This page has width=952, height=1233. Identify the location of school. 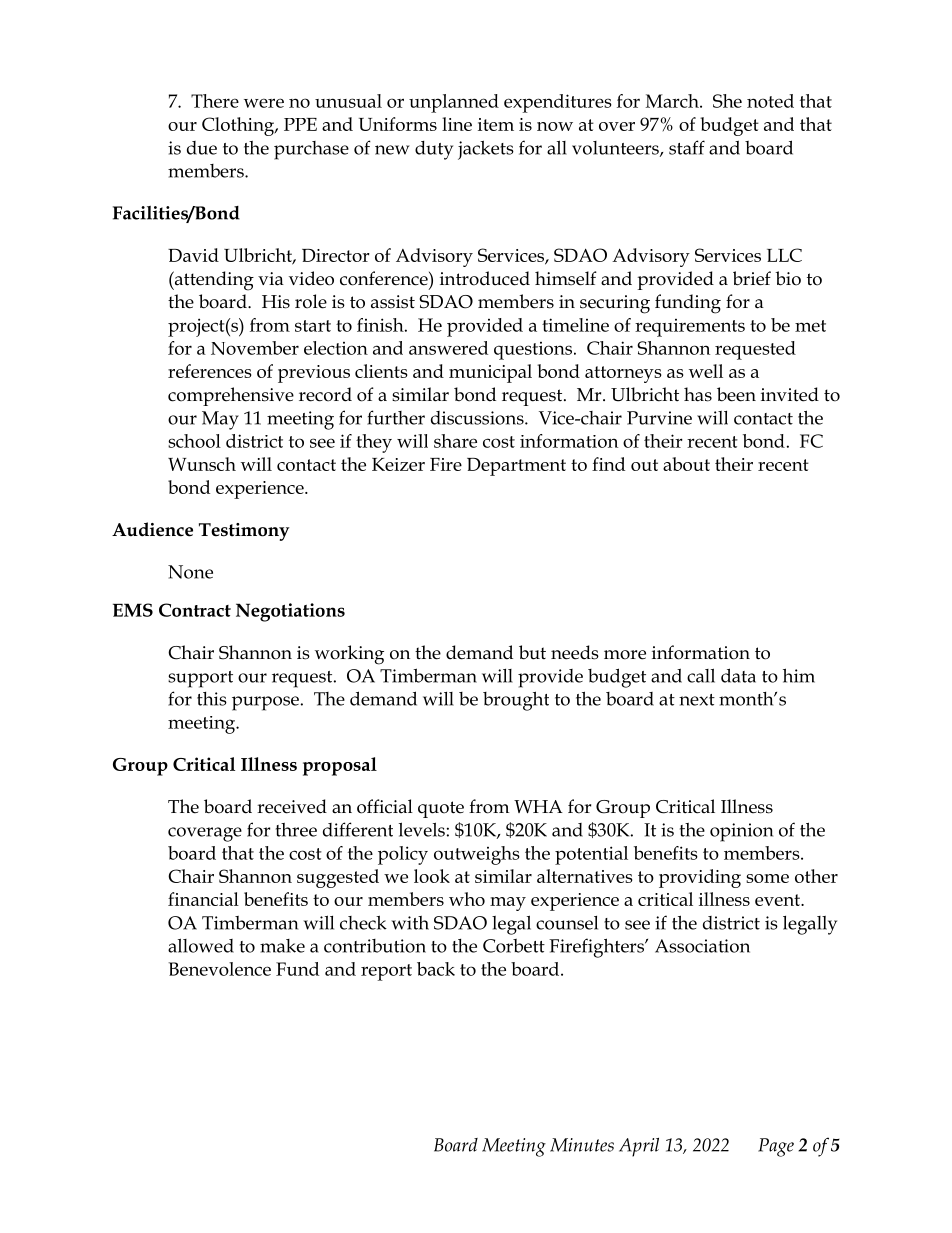
(194, 441).
